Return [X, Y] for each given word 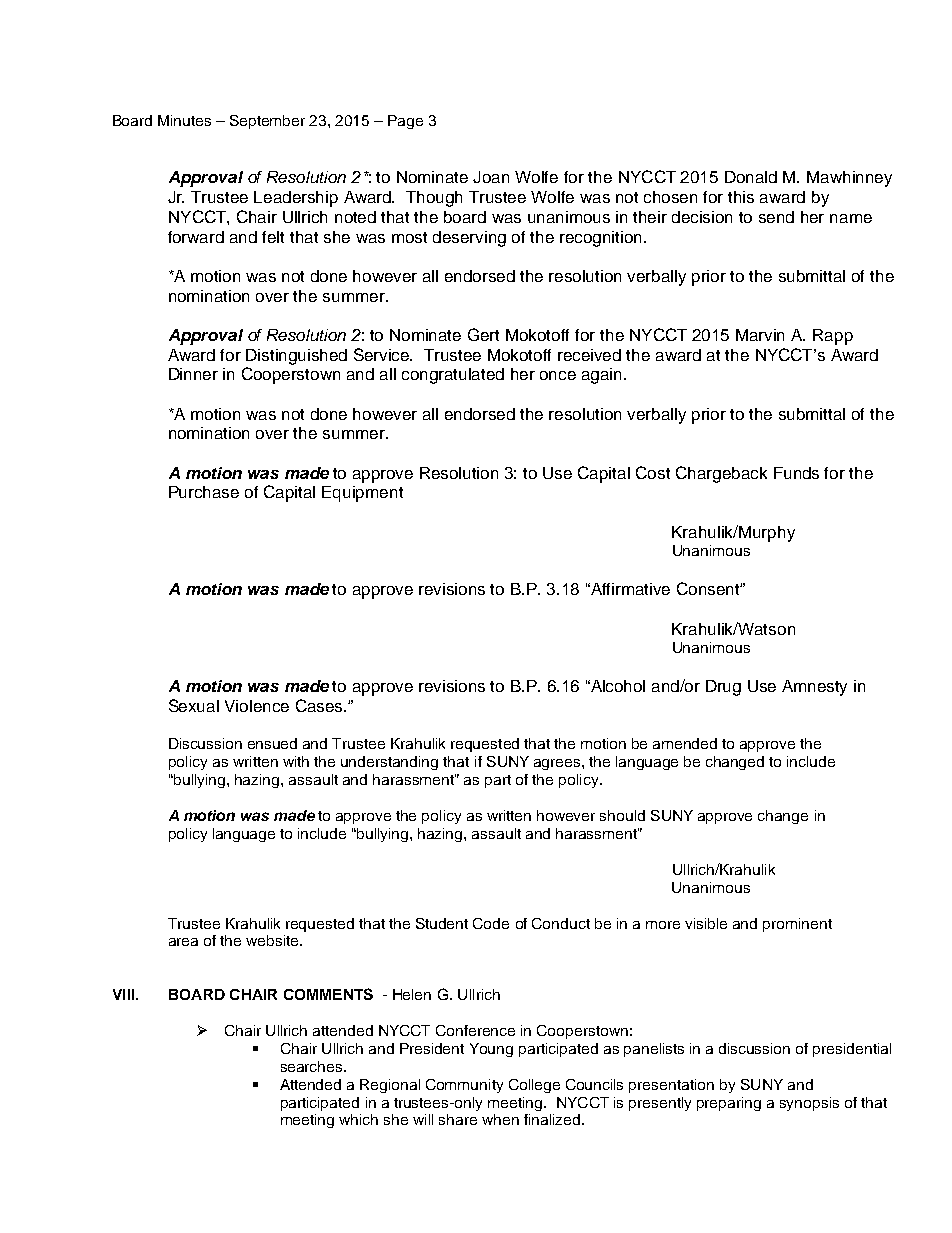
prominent [797, 925]
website [273, 940]
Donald [751, 177]
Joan [491, 177]
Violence [257, 706]
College [534, 1086]
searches [313, 1066]
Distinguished [296, 357]
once [558, 375]
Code [491, 923]
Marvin [760, 335]
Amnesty [814, 688]
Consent [709, 588]
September [267, 122]
